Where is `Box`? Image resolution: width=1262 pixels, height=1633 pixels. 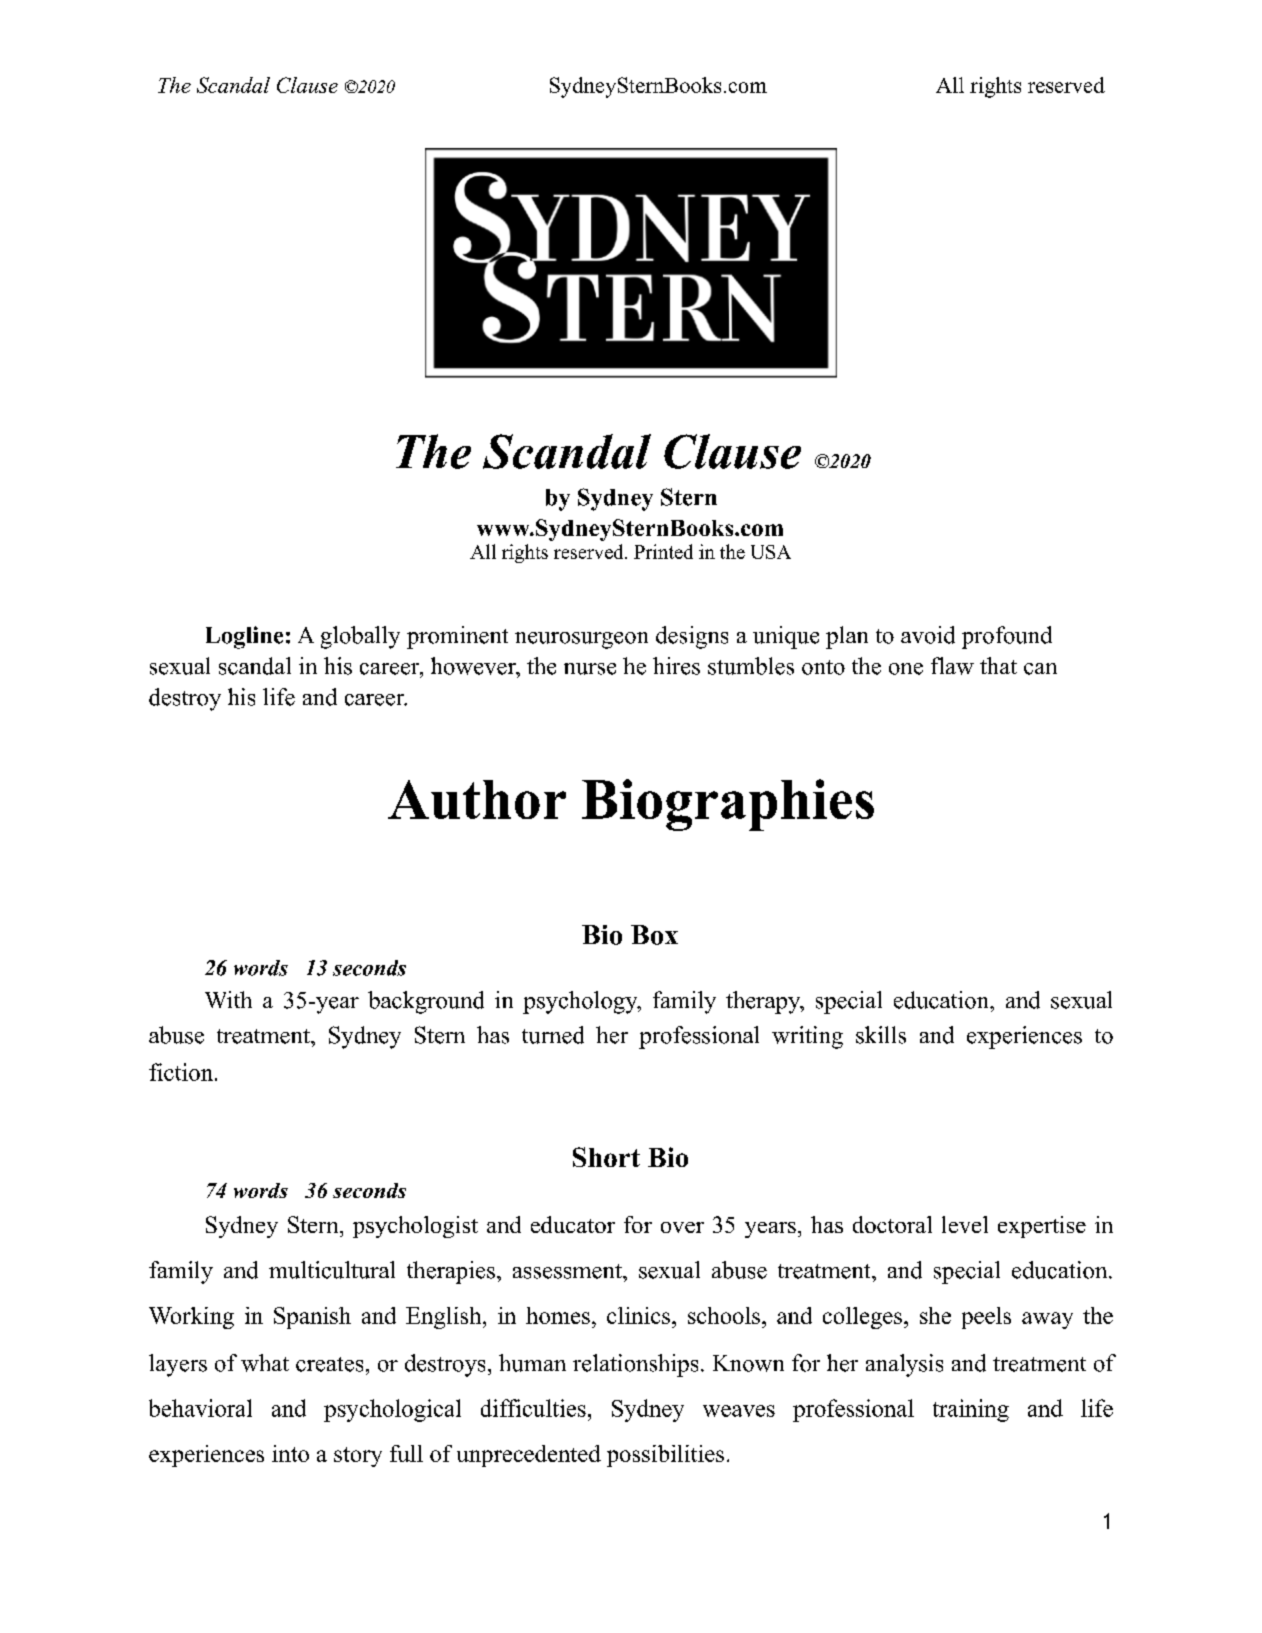 Box is located at coordinates (654, 935).
